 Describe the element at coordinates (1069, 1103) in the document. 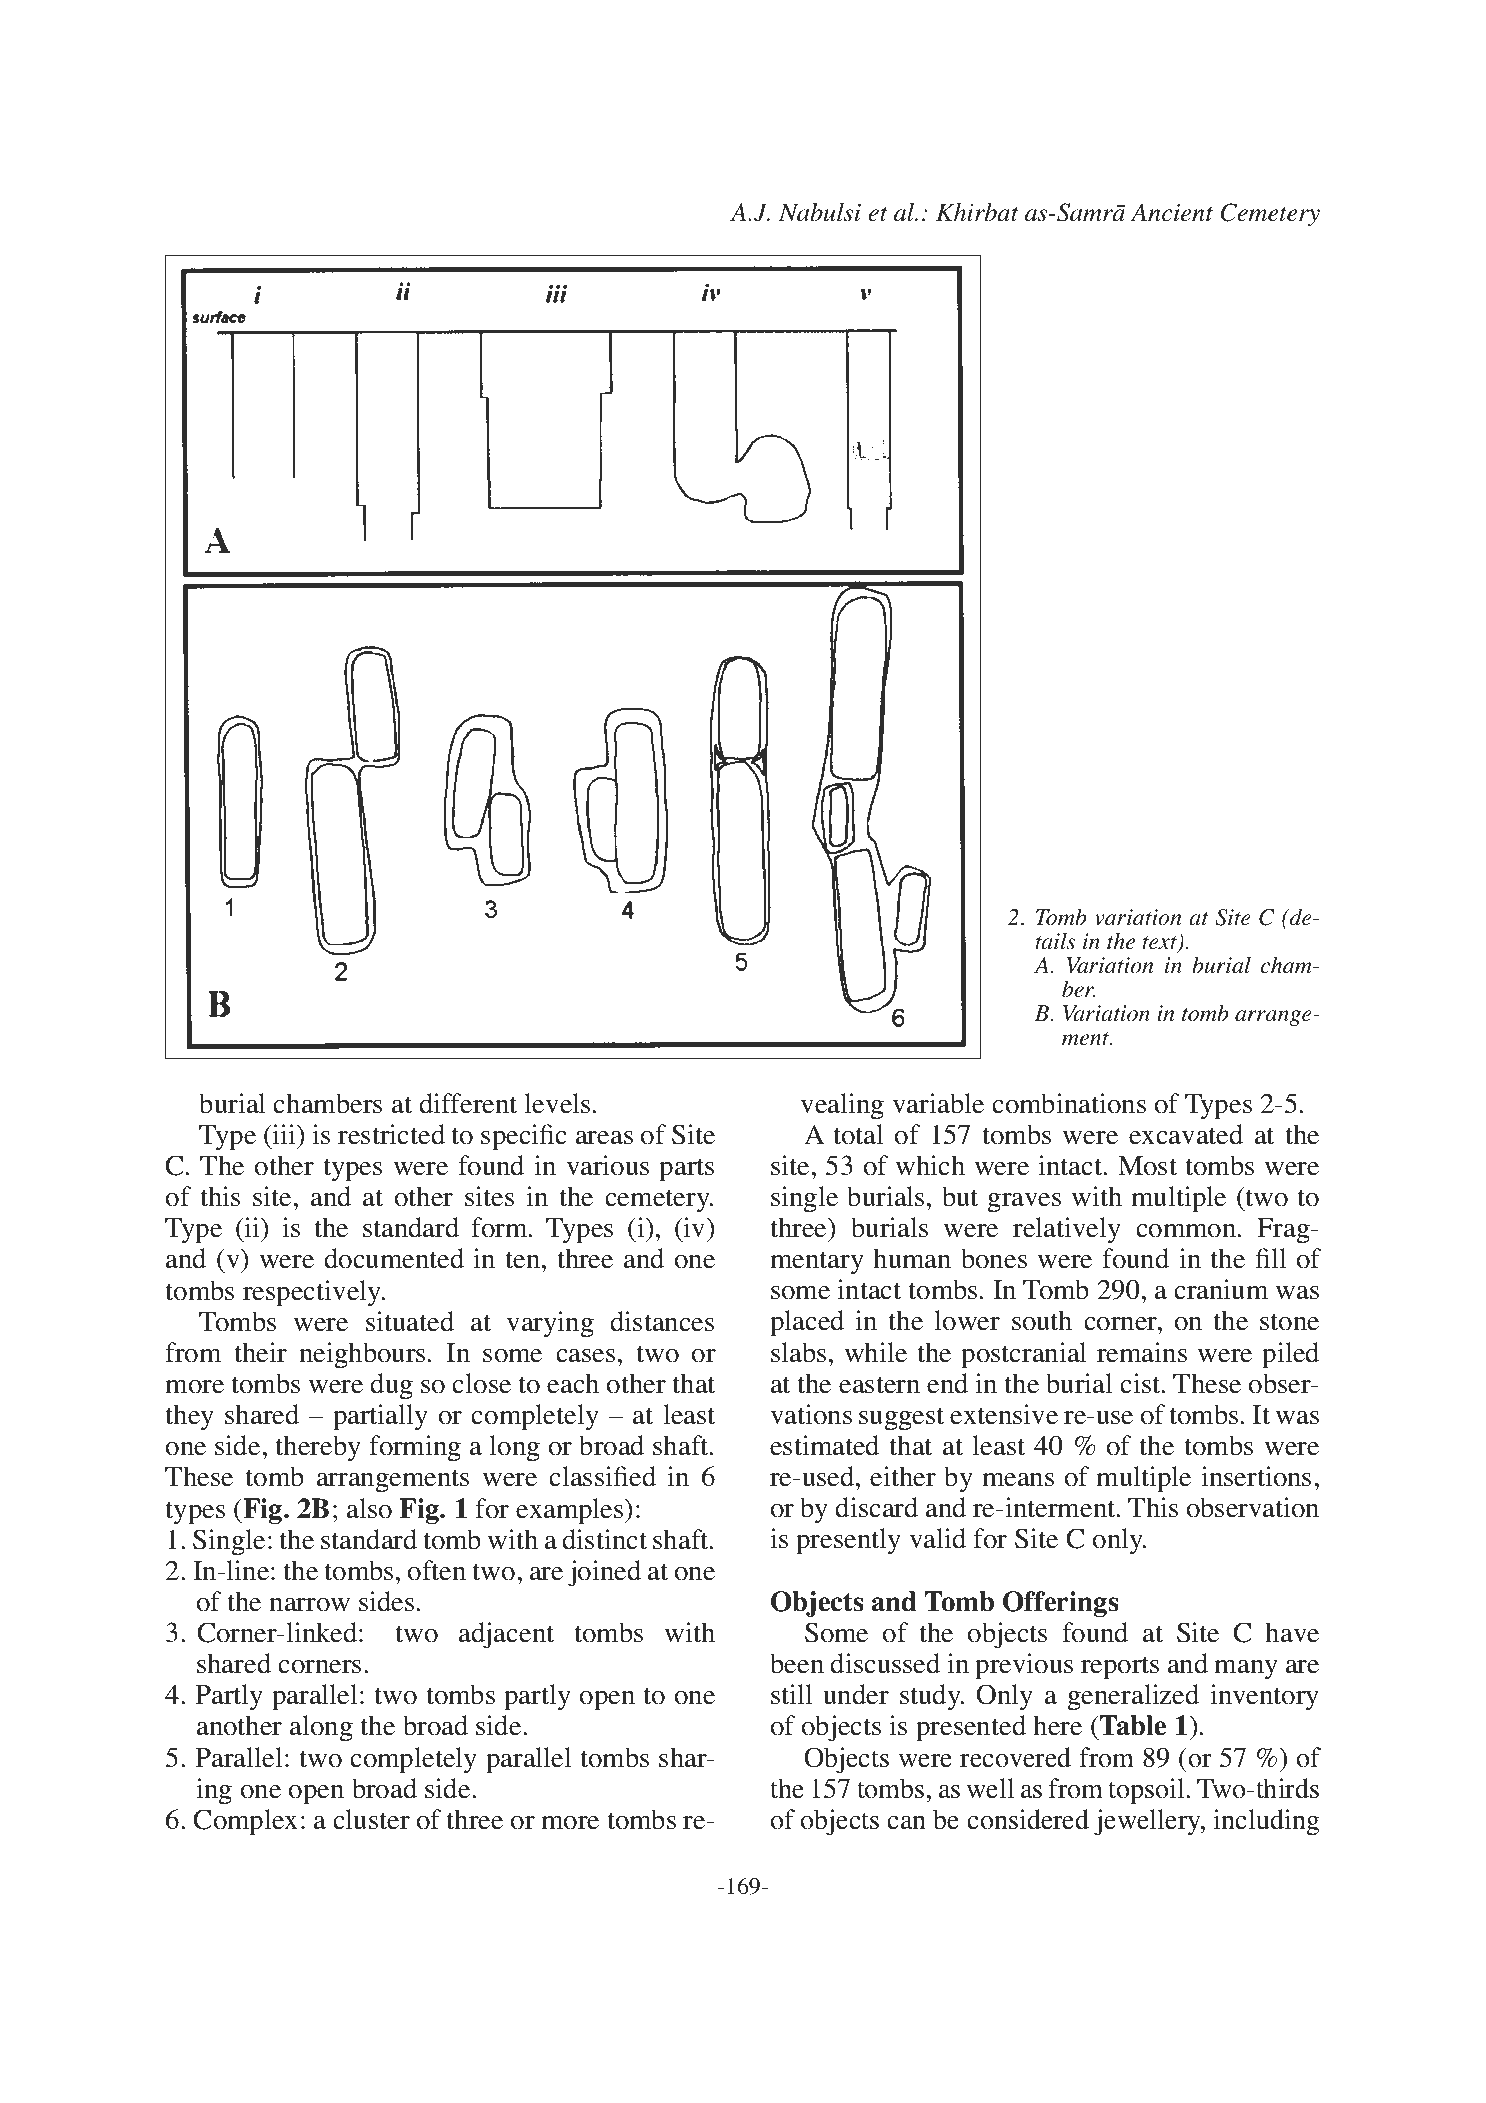

I see `combinations` at that location.
